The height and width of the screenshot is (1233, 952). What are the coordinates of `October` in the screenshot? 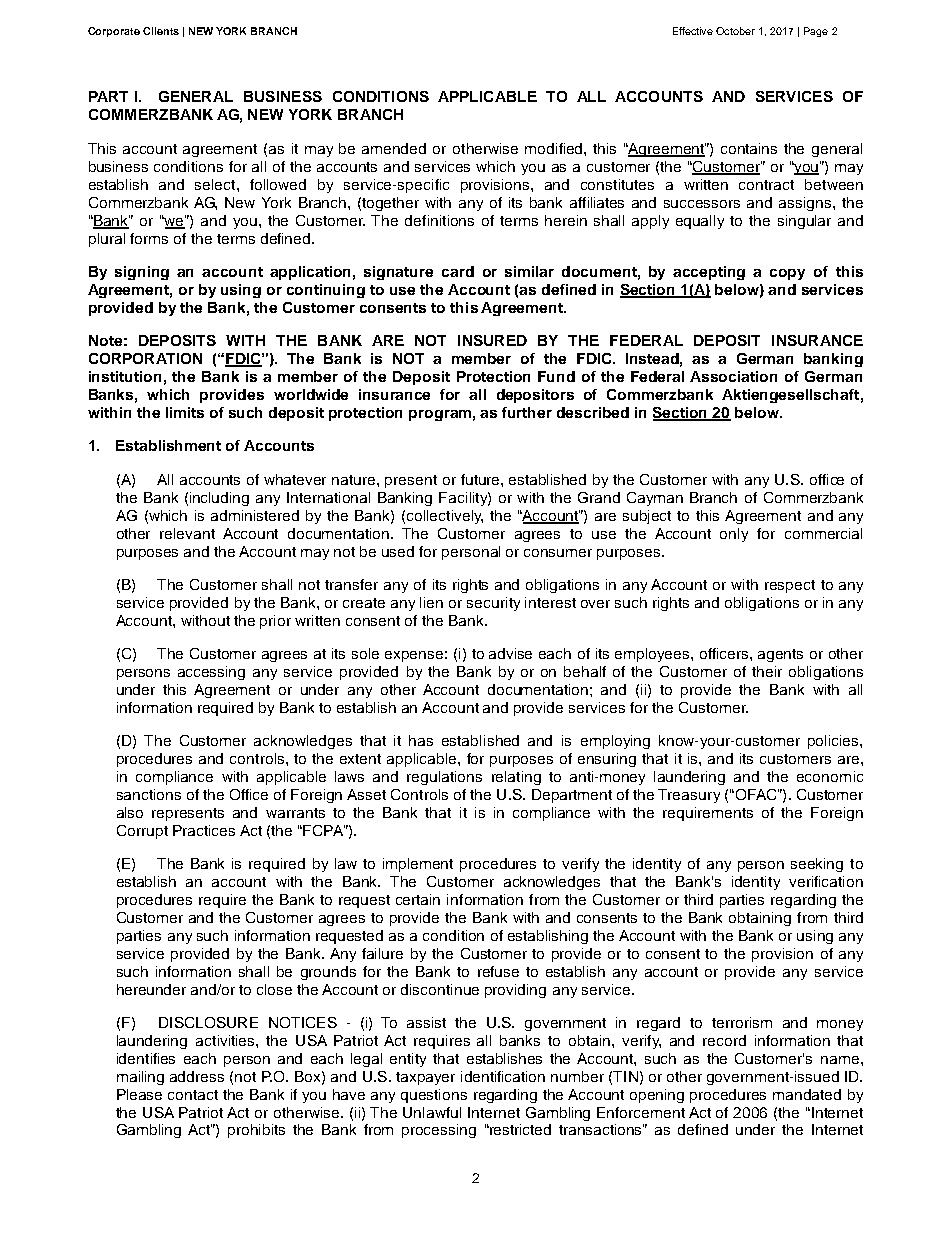 It's located at (735, 31).
